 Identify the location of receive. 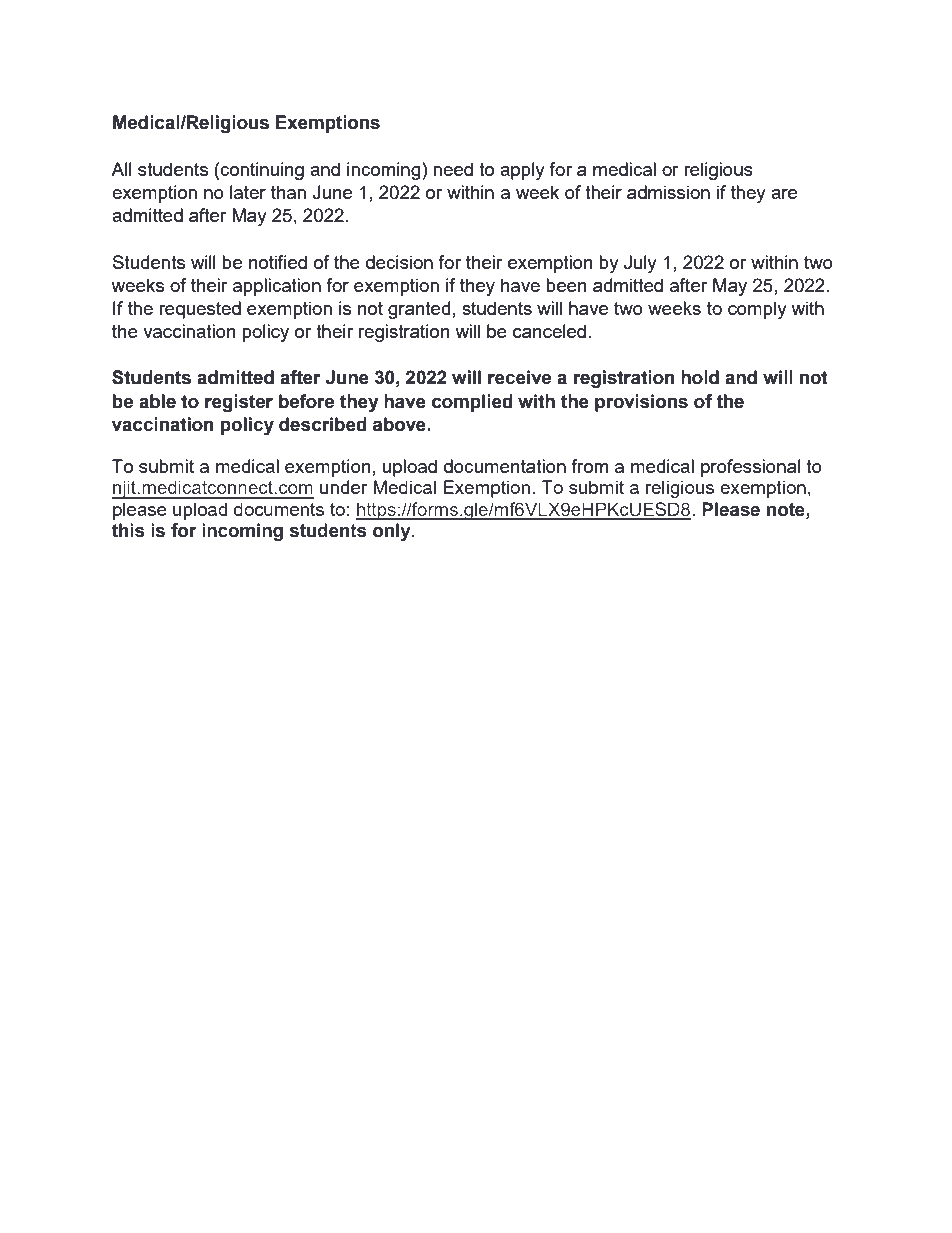
(519, 377).
